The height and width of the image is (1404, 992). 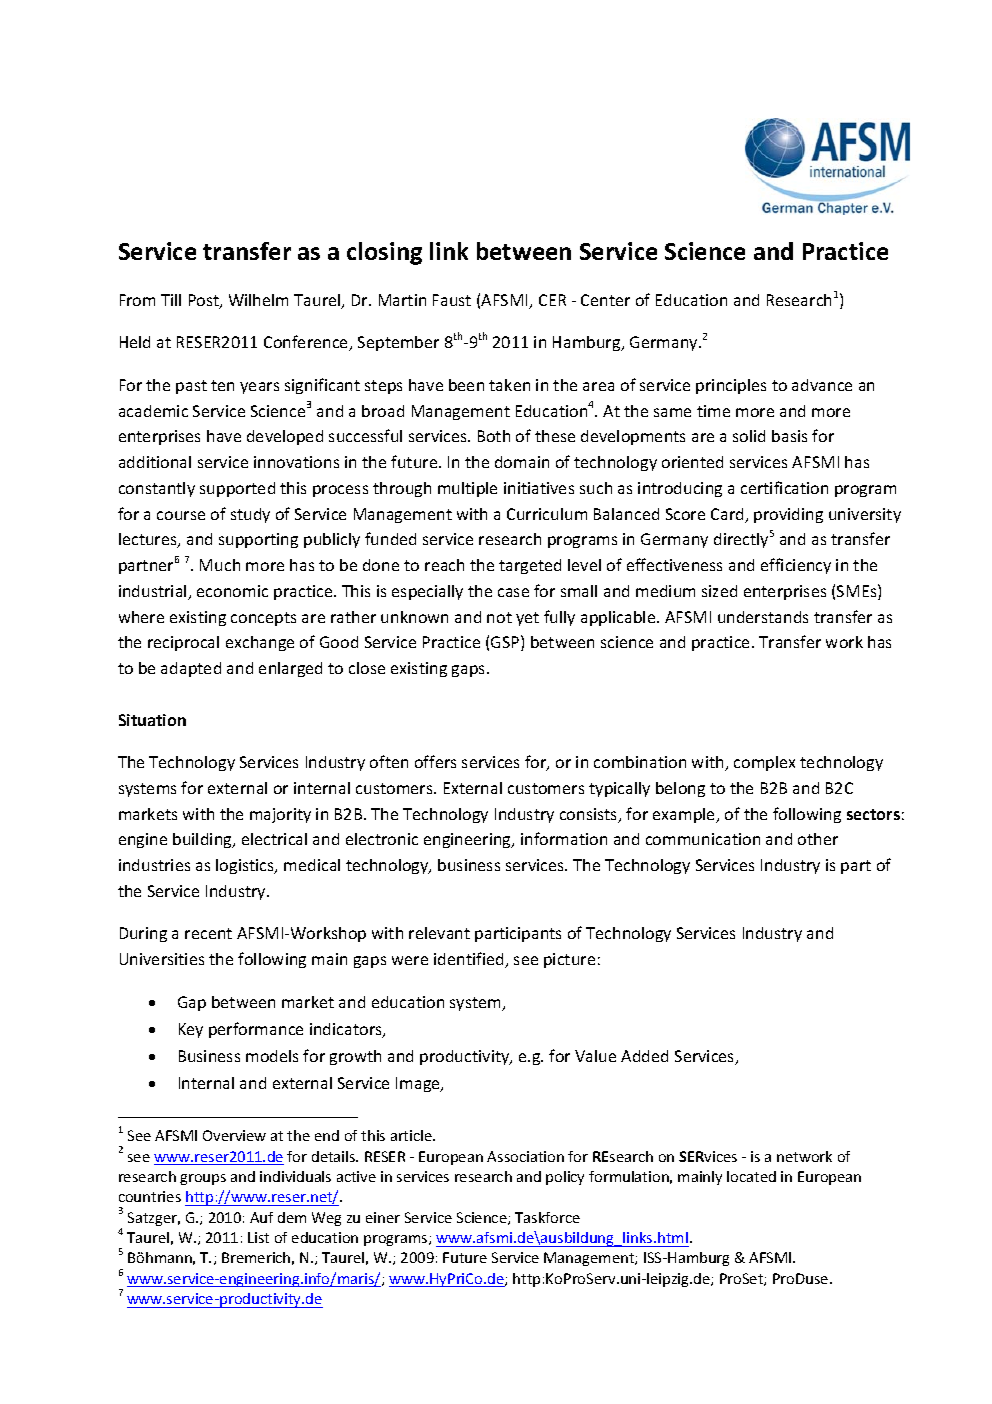 I want to click on Auf, so click(x=261, y=1217).
